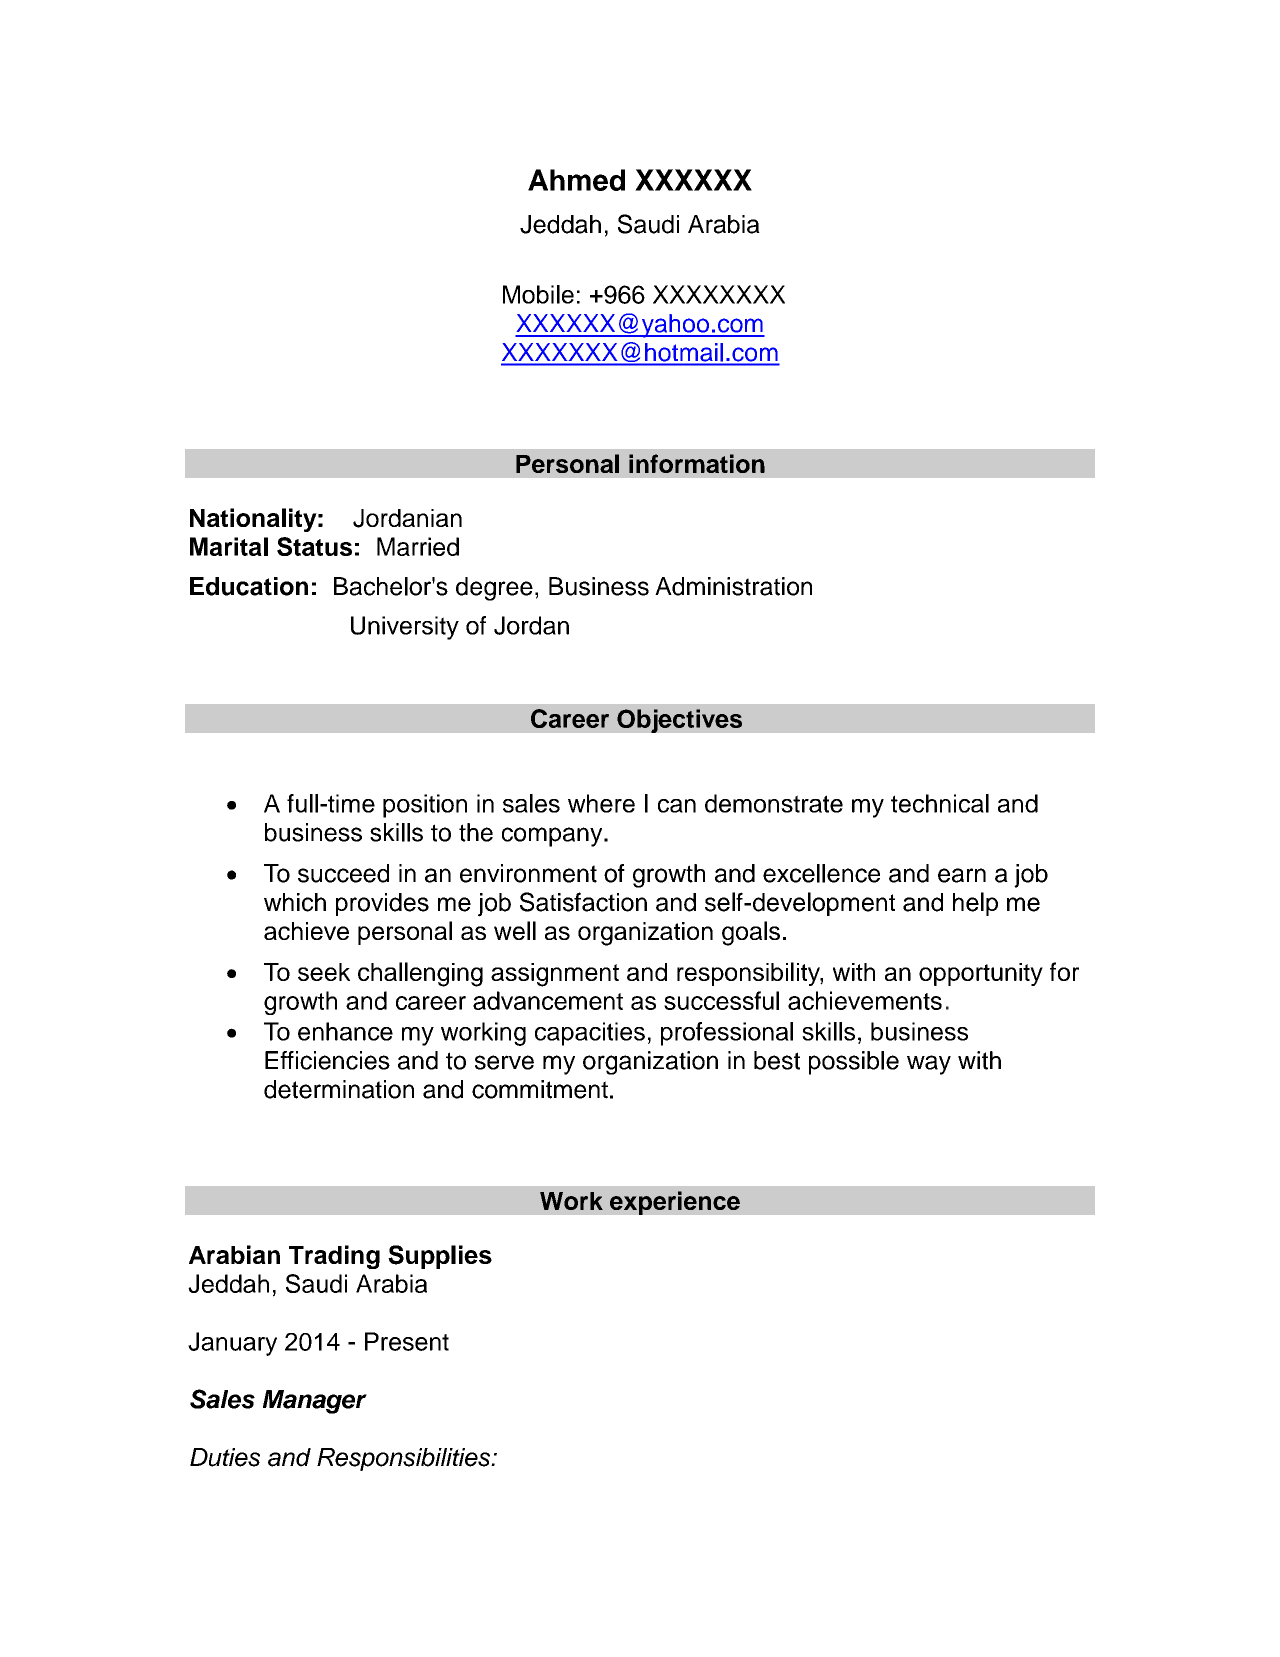  I want to click on Manager, so click(315, 1402).
